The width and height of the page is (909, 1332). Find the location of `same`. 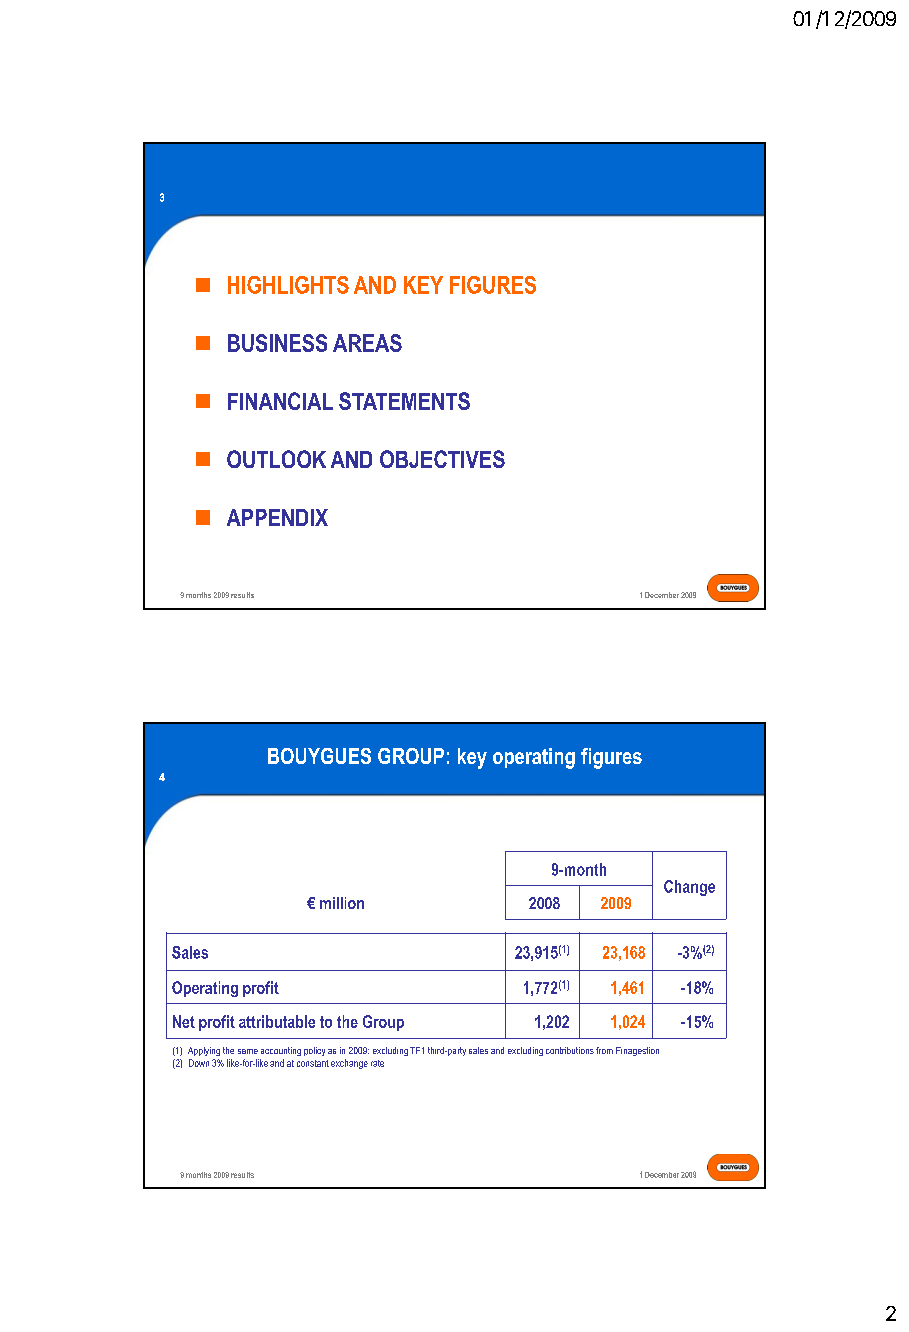

same is located at coordinates (248, 1051).
